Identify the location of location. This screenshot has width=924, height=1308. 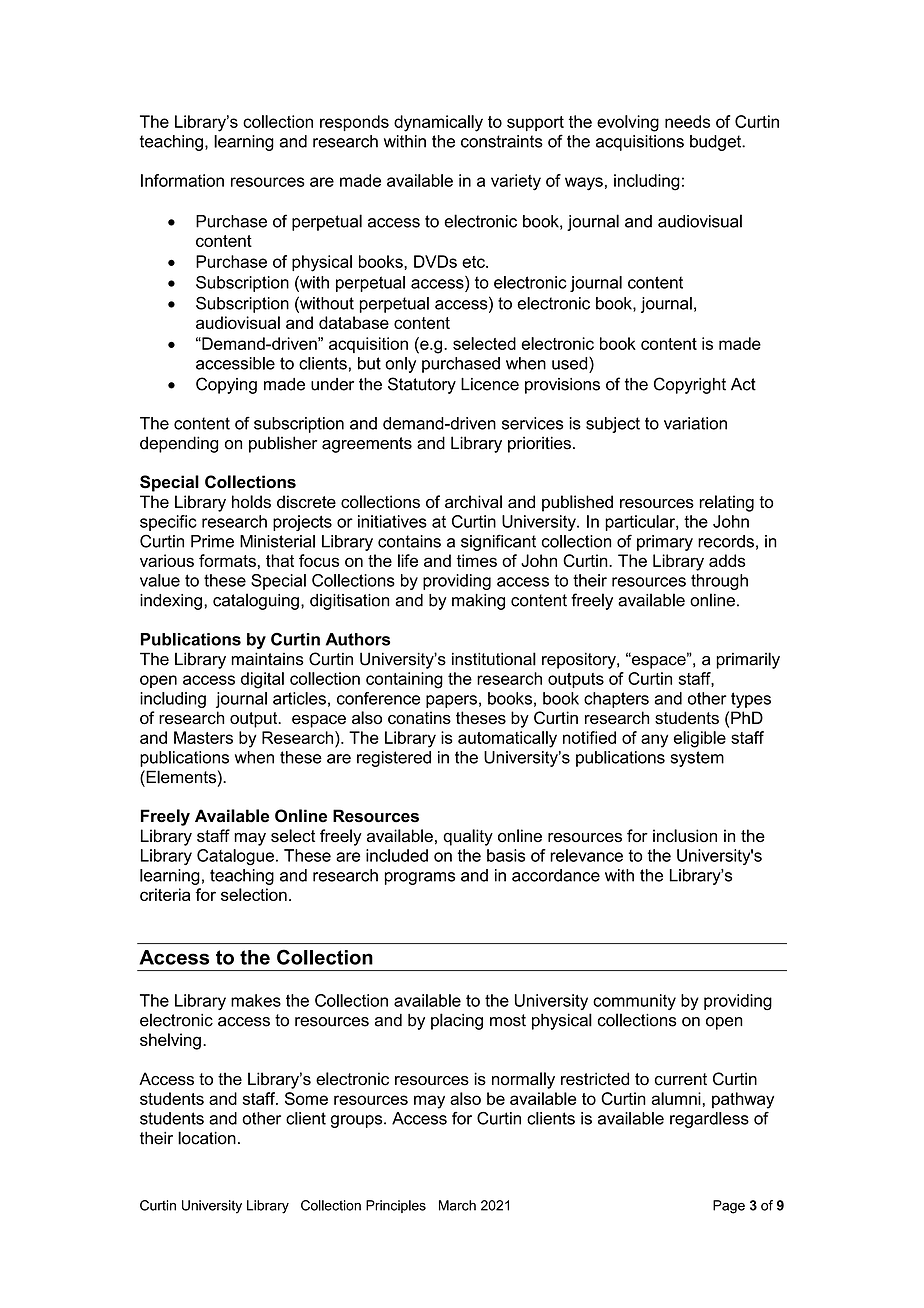
(207, 1138).
